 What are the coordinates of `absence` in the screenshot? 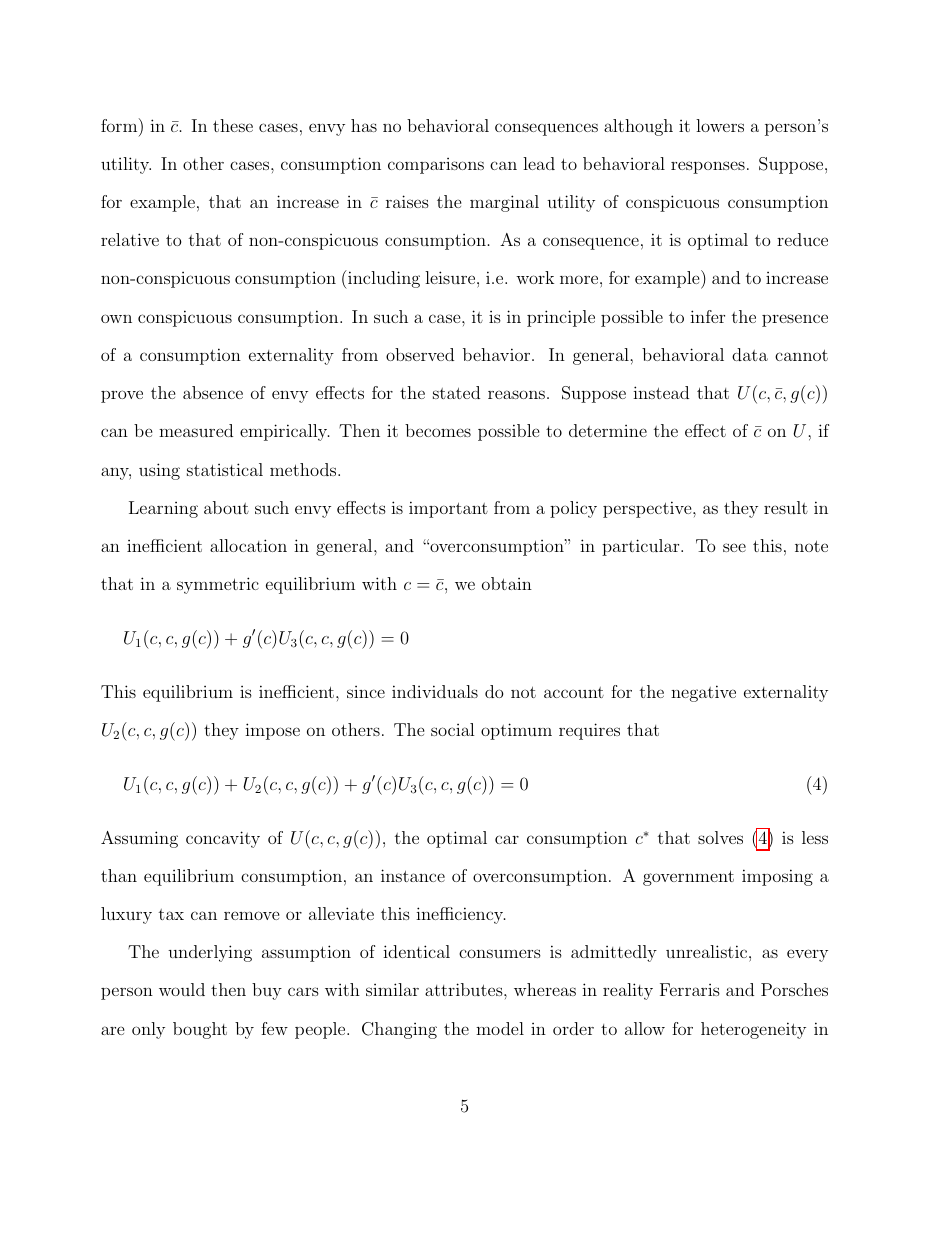 It's located at (213, 392).
